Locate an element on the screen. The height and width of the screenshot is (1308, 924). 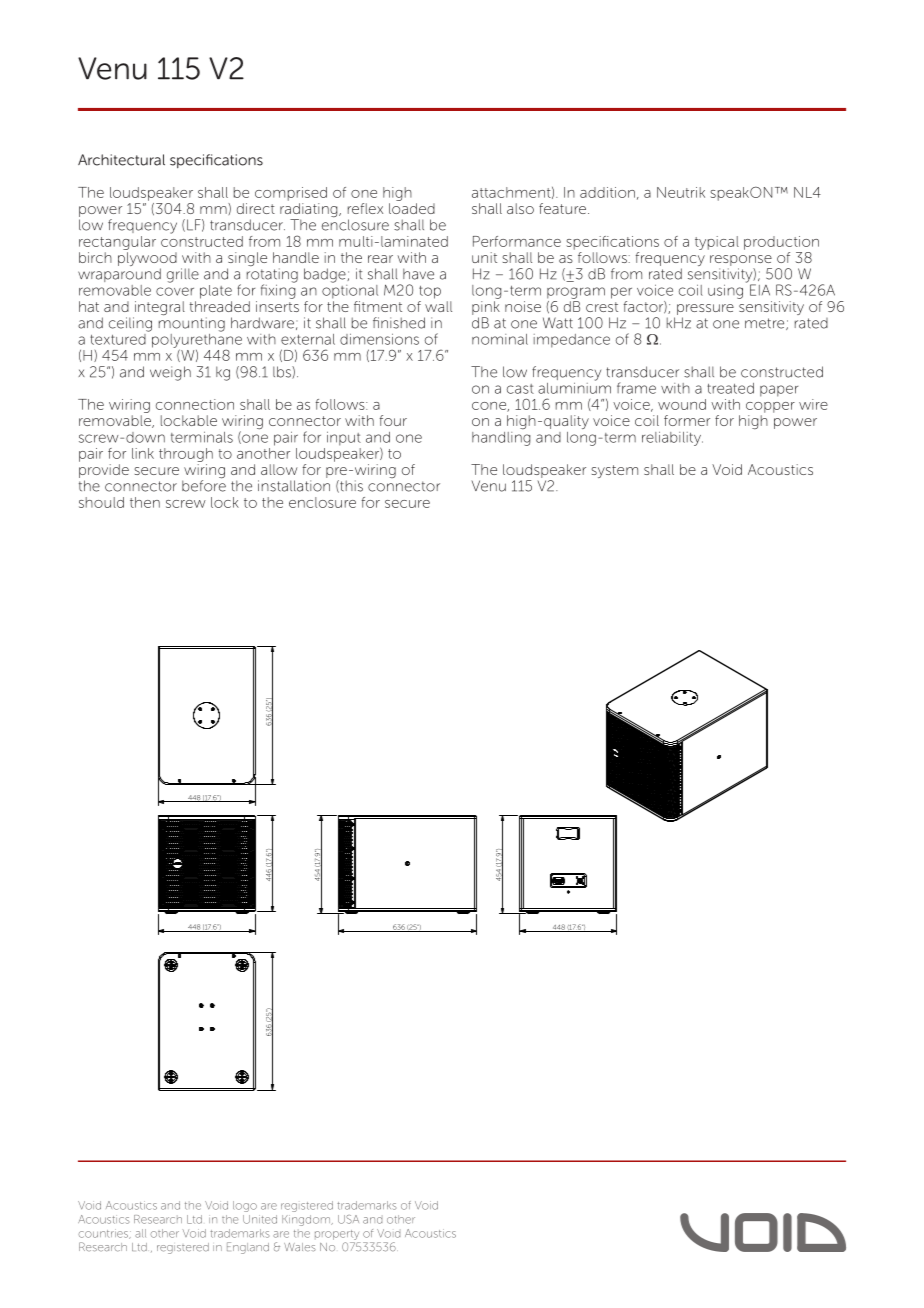
system is located at coordinates (614, 471).
